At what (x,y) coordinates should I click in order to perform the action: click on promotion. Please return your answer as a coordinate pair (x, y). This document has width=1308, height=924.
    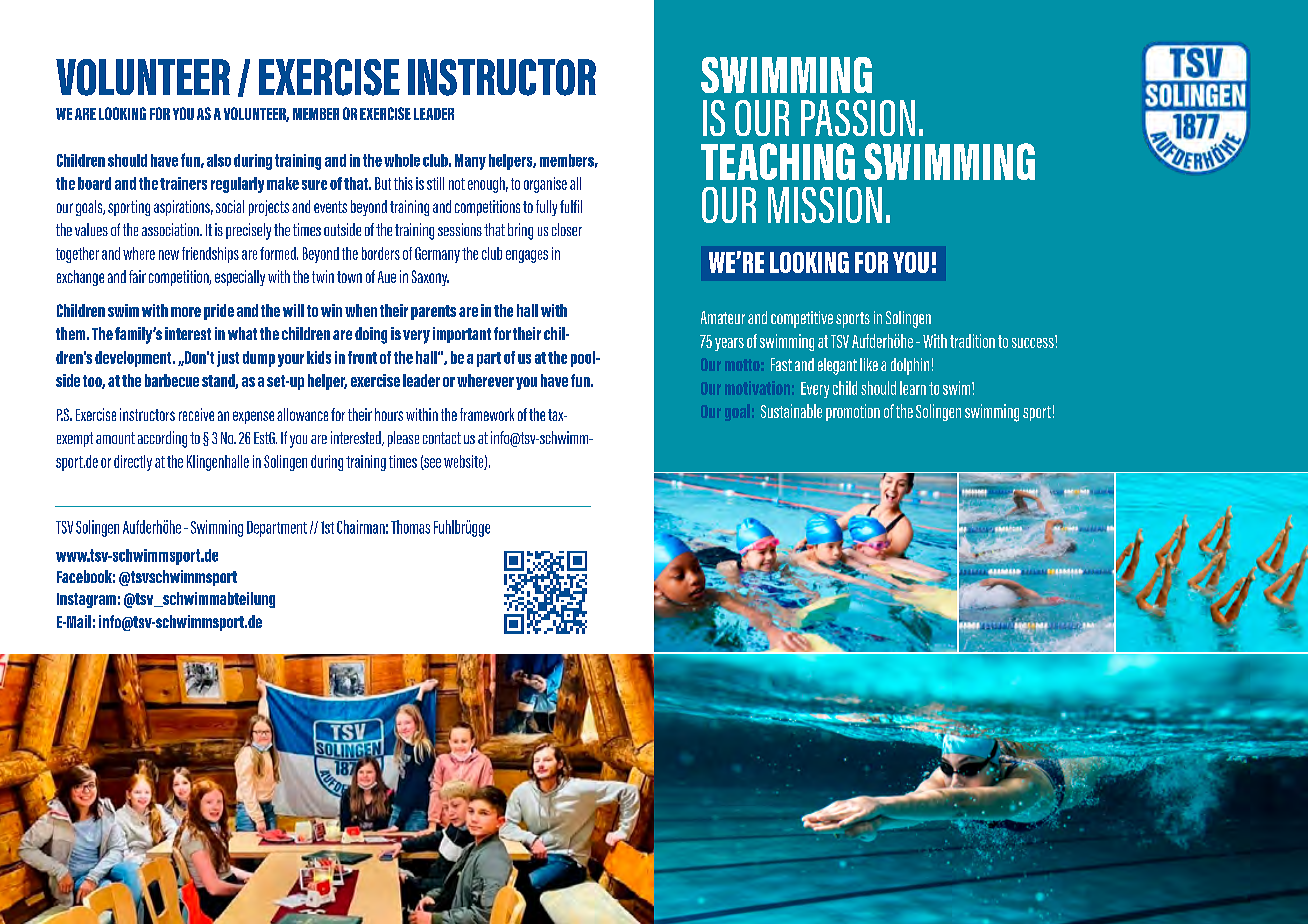
    Looking at the image, I should click on (853, 412).
